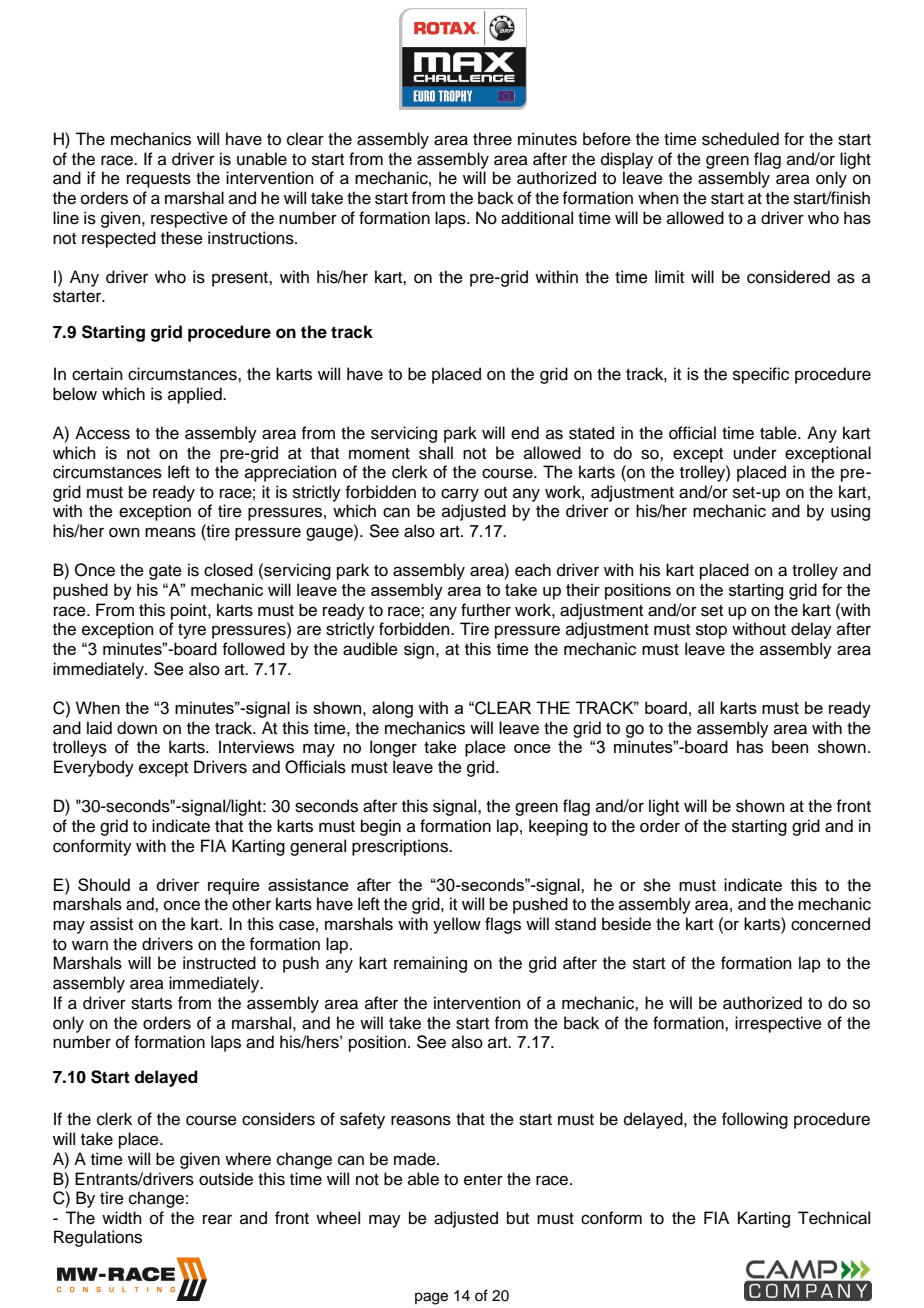 The image size is (924, 1308). Describe the element at coordinates (492, 139) in the screenshot. I see `three` at that location.
